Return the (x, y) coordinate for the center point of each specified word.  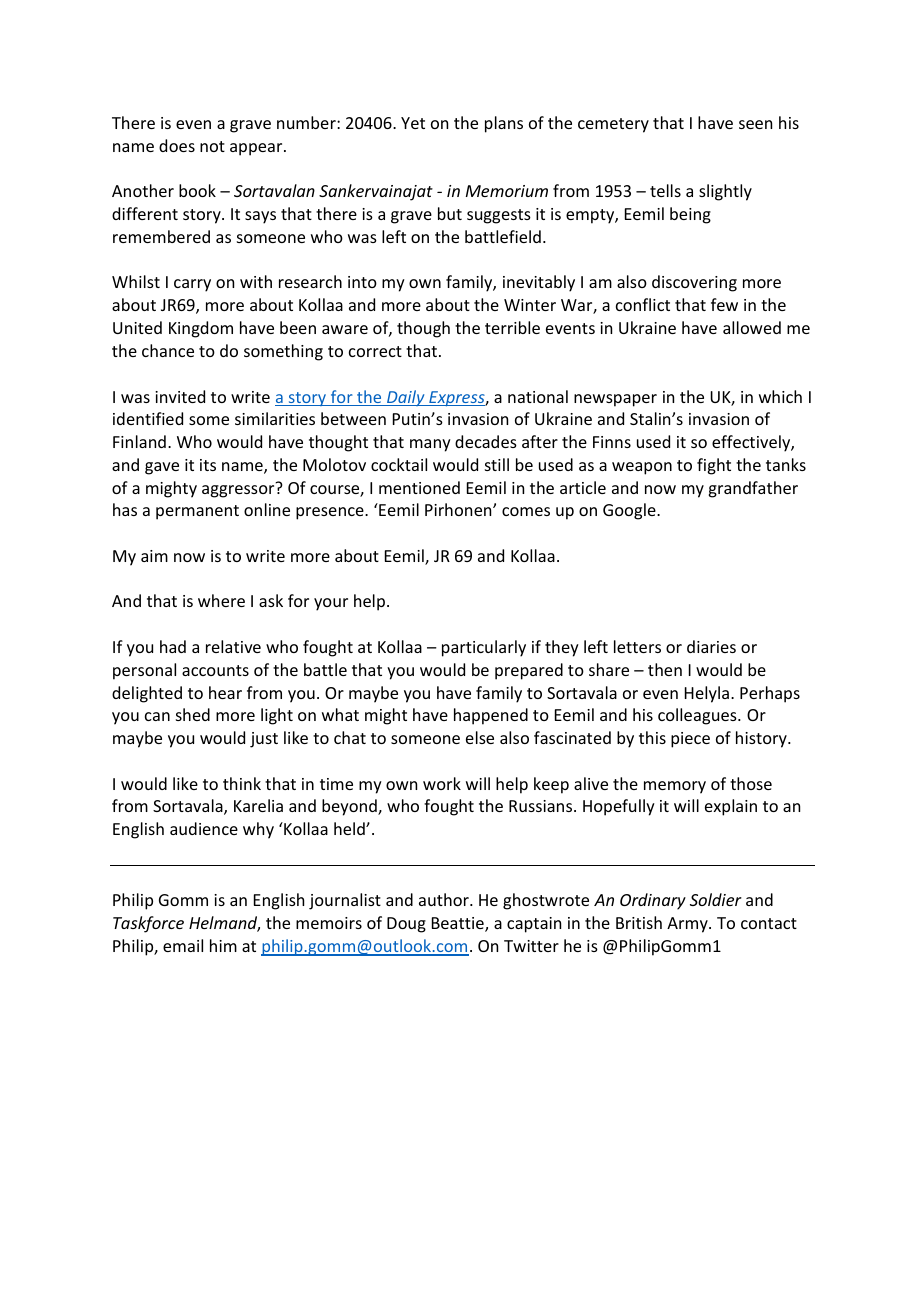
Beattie (459, 924)
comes (526, 511)
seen (755, 124)
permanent (197, 512)
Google (630, 511)
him (223, 945)
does (177, 145)
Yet (413, 123)
